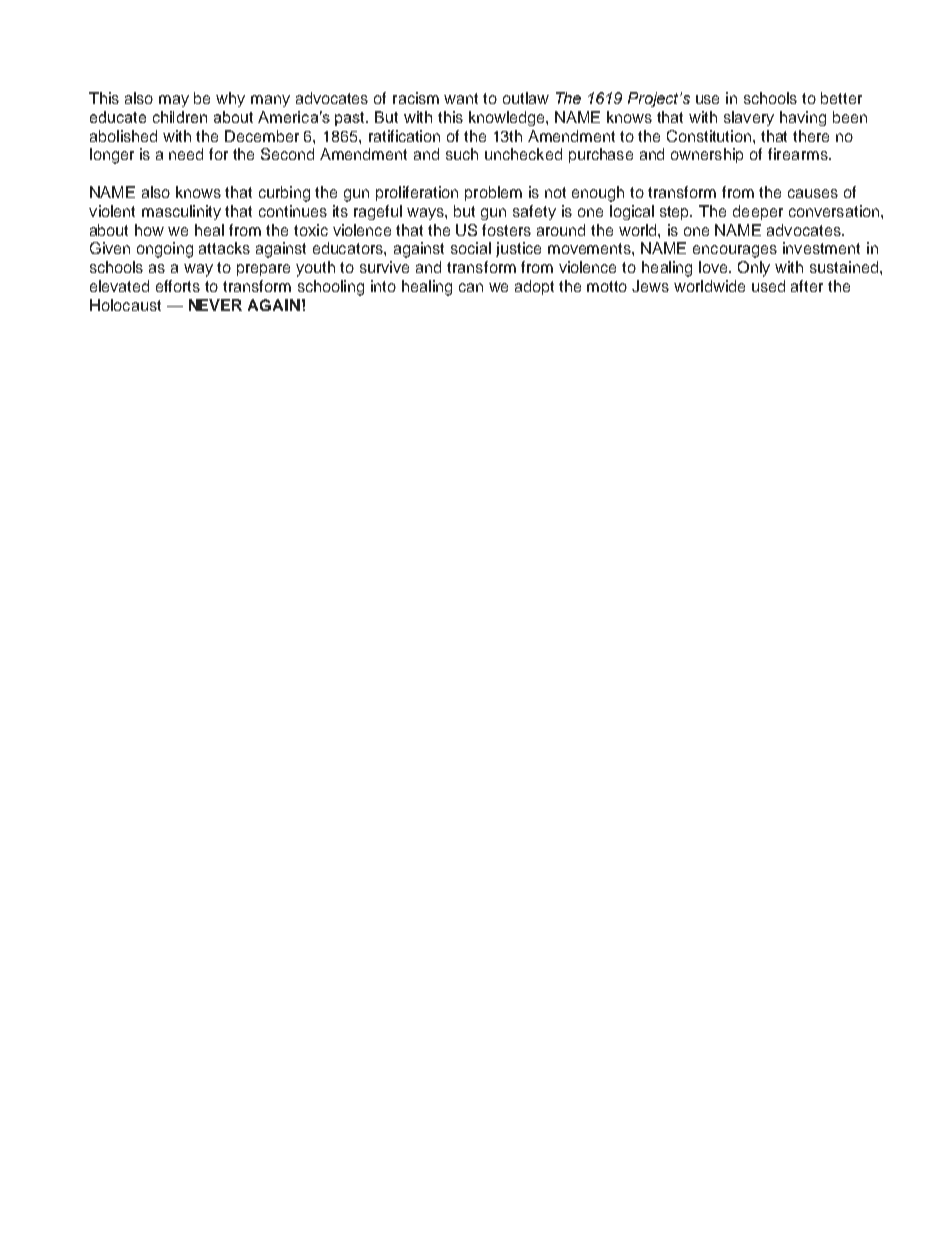 The image size is (952, 1233). I want to click on can, so click(471, 287).
